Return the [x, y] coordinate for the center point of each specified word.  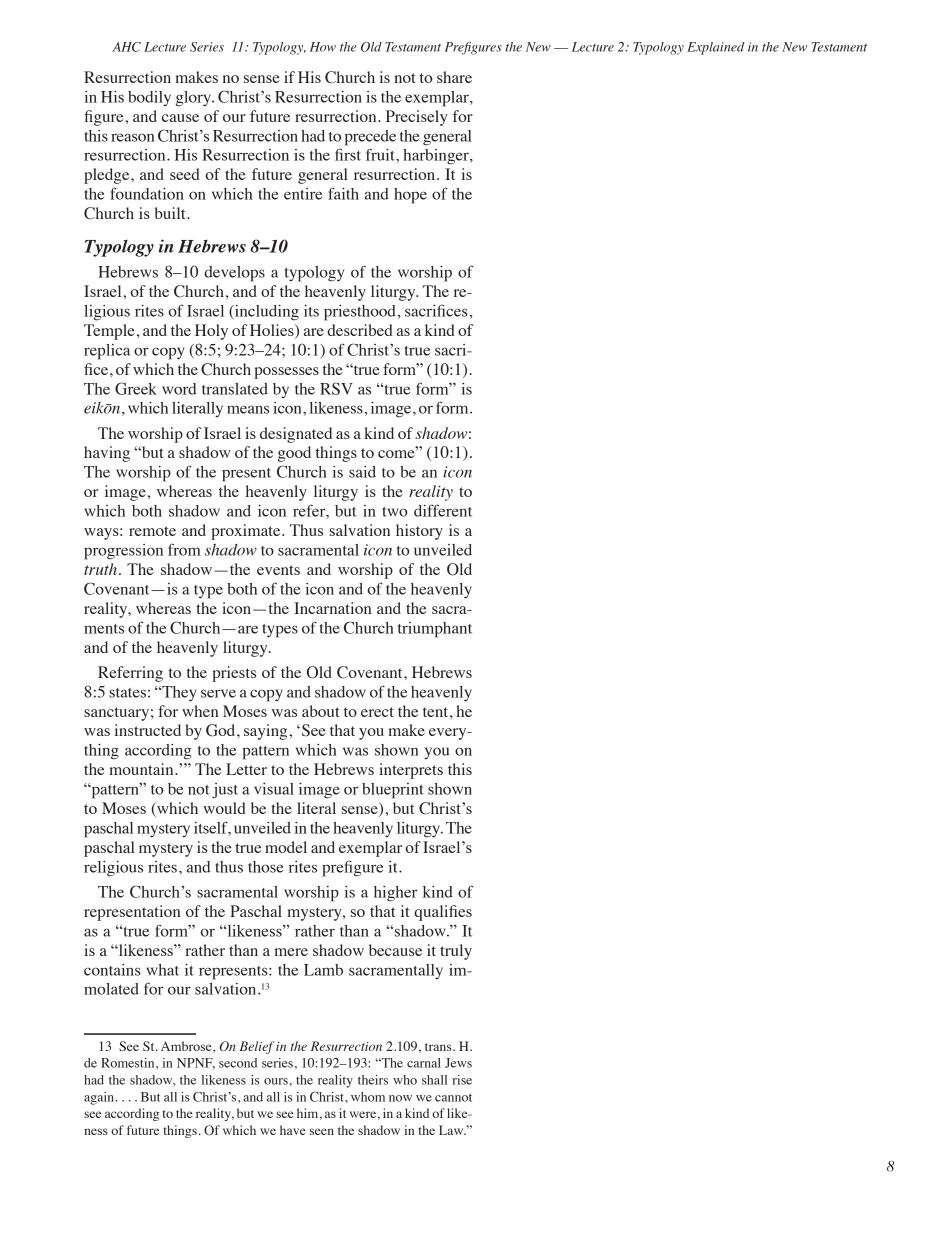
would [224, 808]
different [443, 510]
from [184, 549]
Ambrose [187, 1046]
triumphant [435, 630]
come [397, 453]
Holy [211, 332]
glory [194, 99]
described [360, 330]
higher [396, 894]
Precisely [417, 118]
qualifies [443, 913]
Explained [716, 48]
